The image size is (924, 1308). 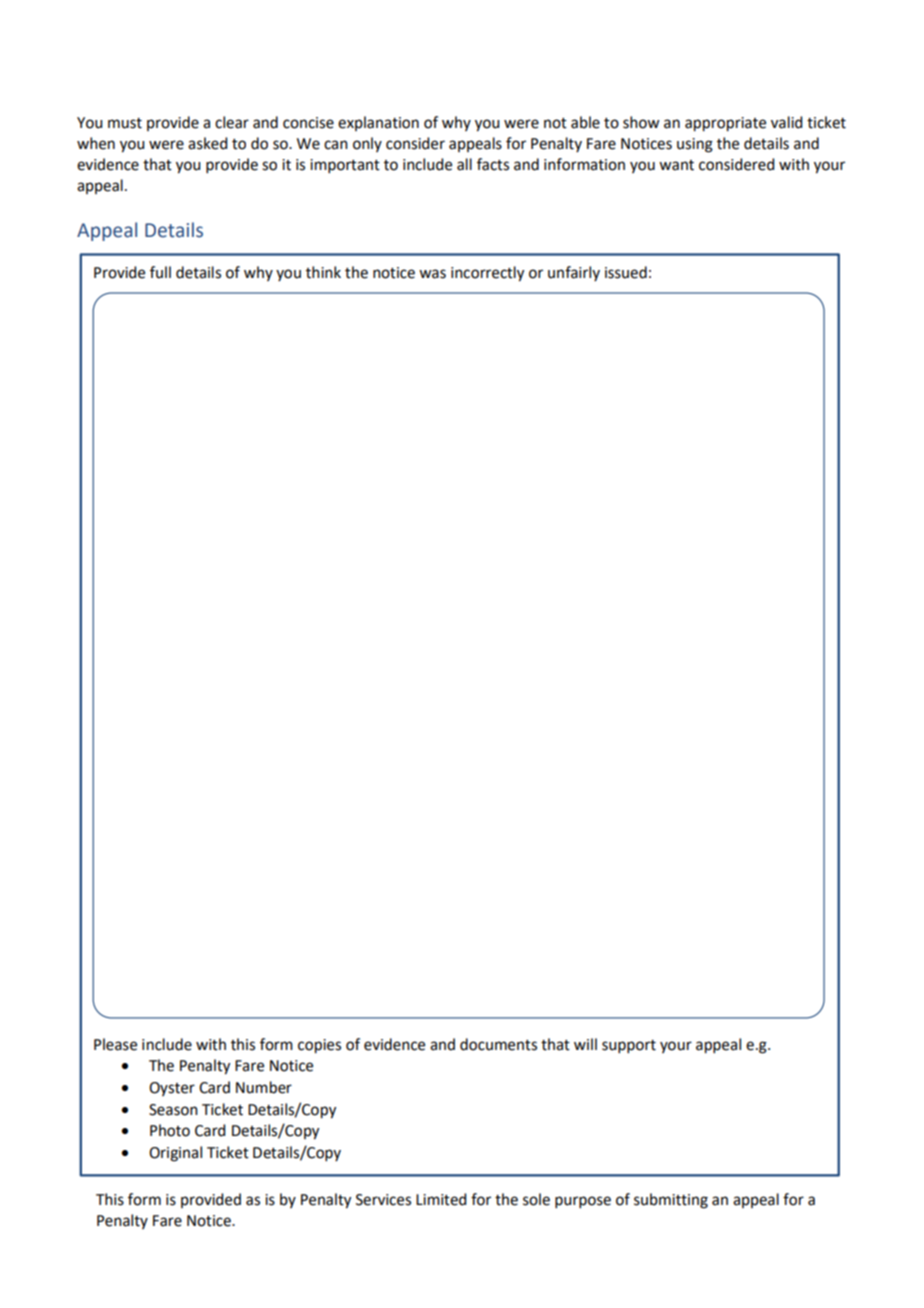 What do you see at coordinates (464, 164) in the screenshot?
I see `all` at bounding box center [464, 164].
